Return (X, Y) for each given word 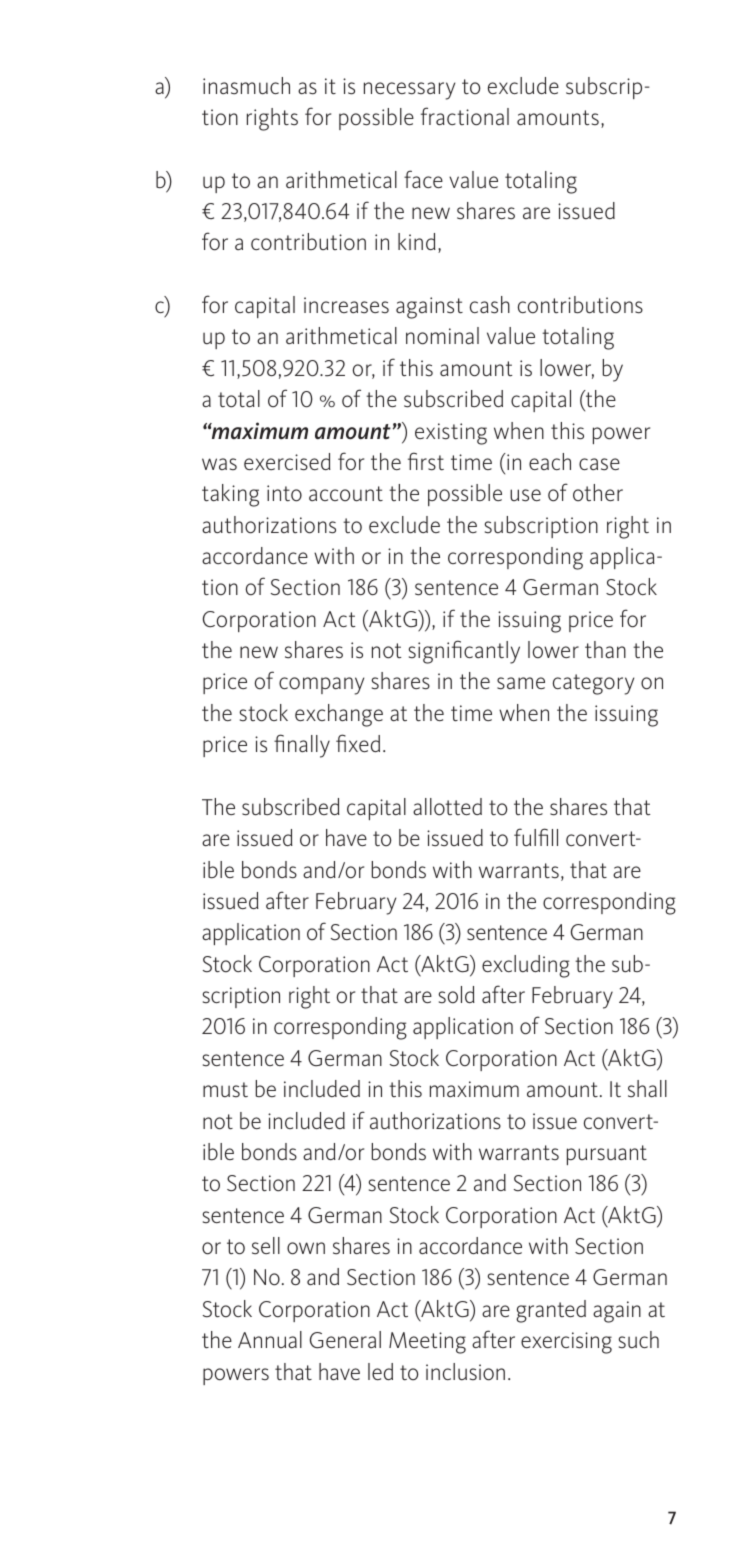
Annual (270, 1339)
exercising (566, 1343)
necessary (409, 91)
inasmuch (246, 86)
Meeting (427, 1343)
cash (490, 305)
